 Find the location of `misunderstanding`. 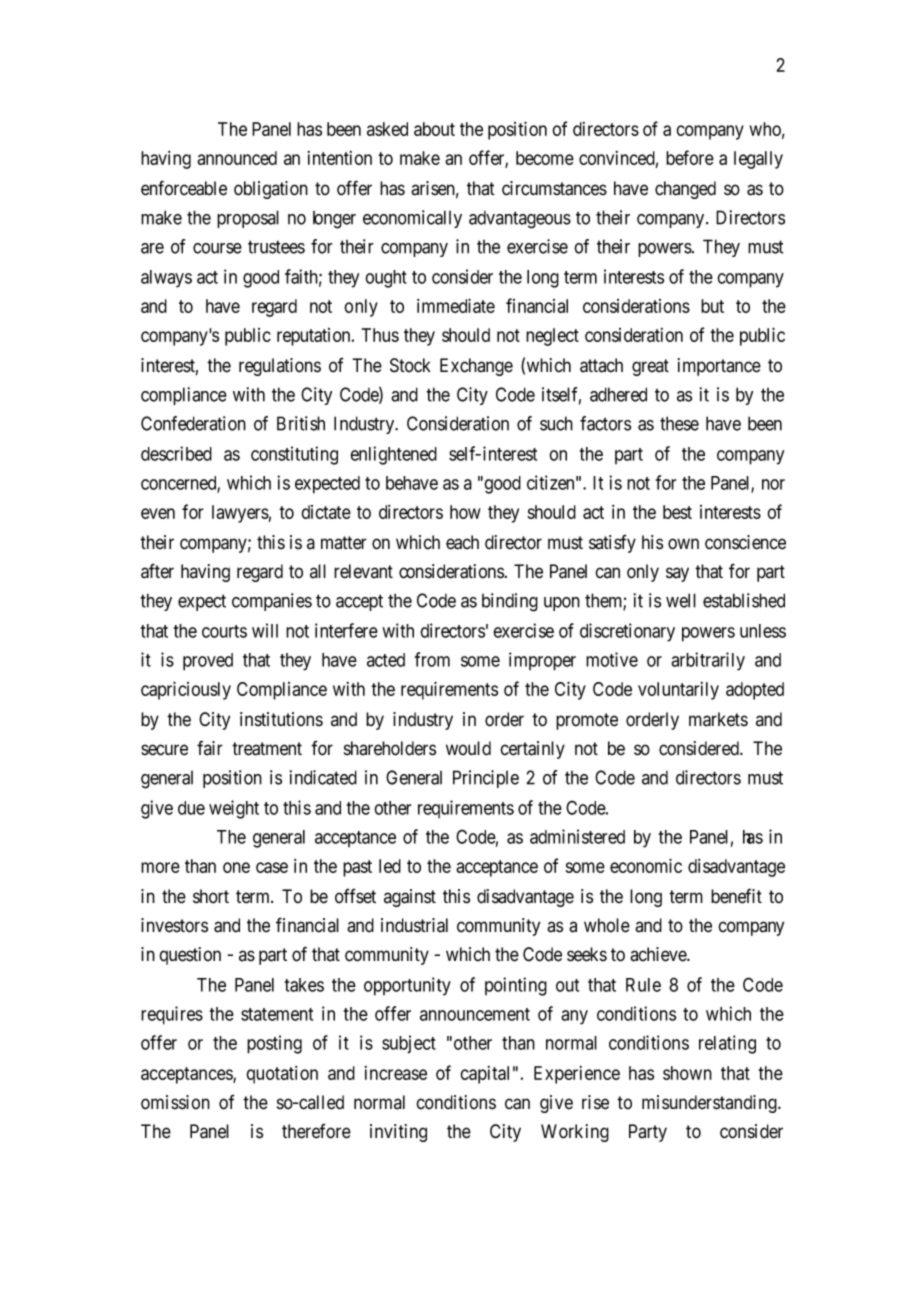

misunderstanding is located at coordinates (710, 1104).
